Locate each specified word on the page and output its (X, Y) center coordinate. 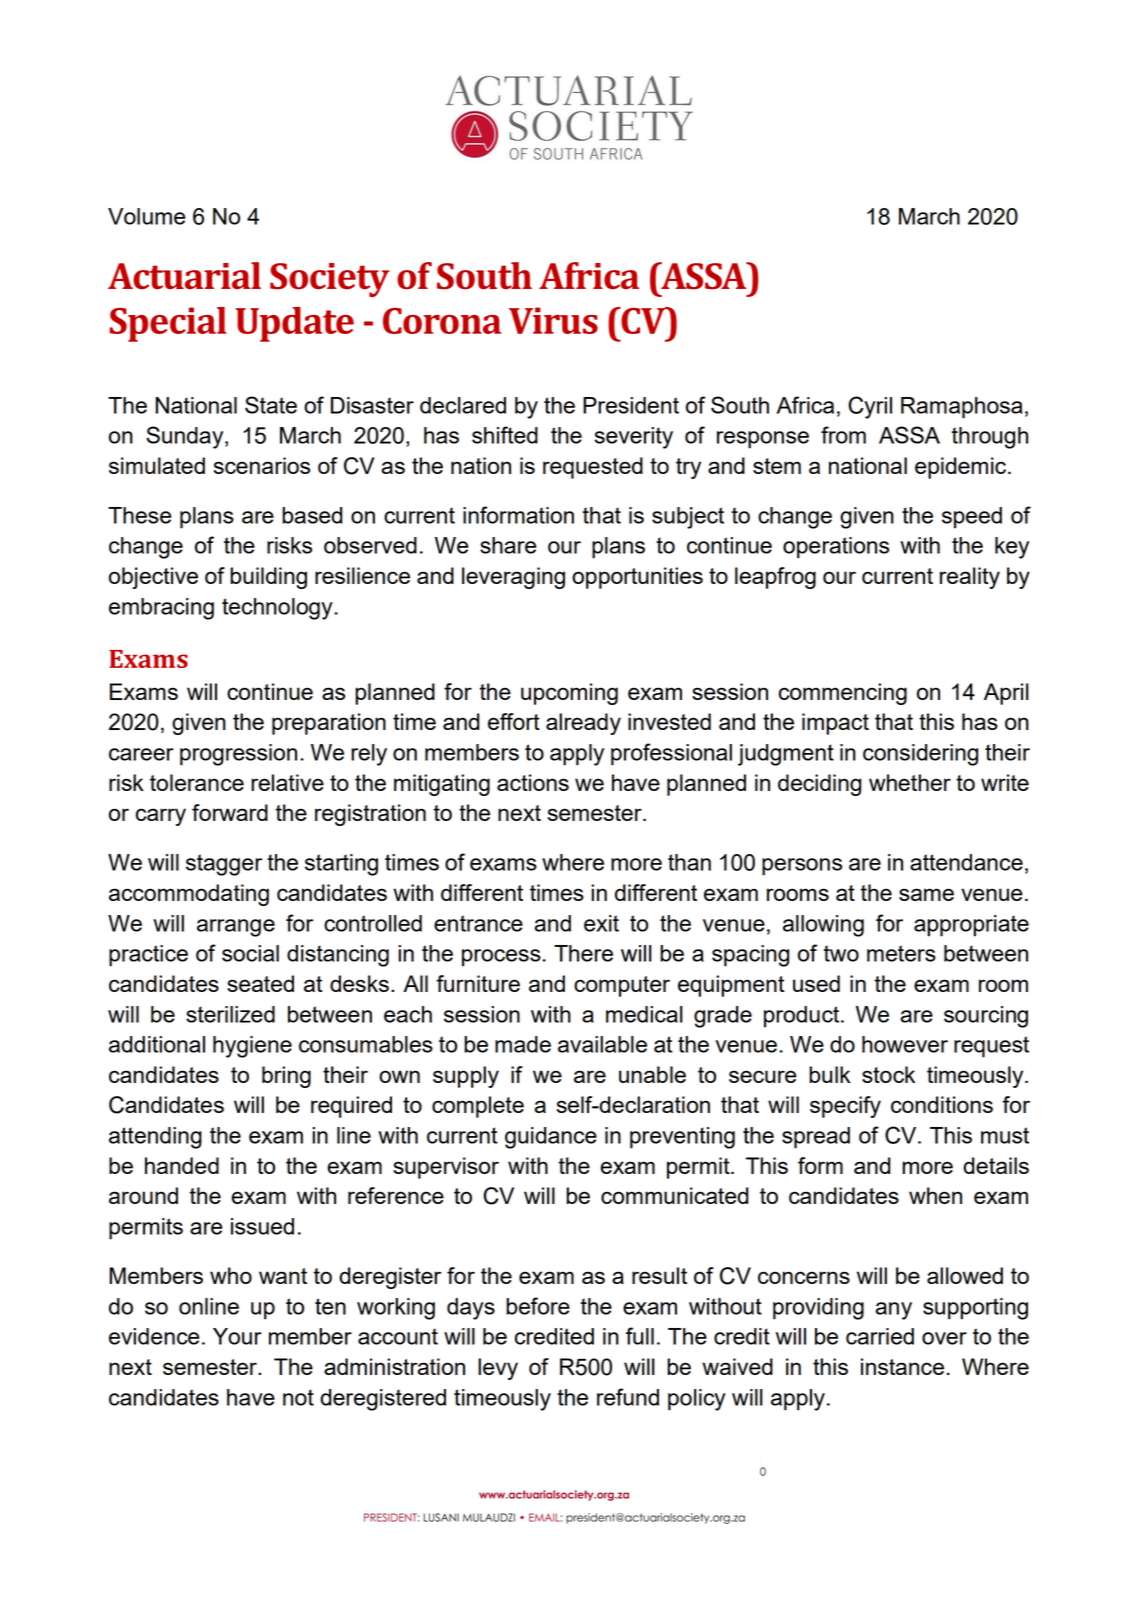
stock (888, 1074)
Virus (553, 320)
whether (910, 782)
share (508, 545)
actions (533, 782)
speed (972, 518)
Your (237, 1336)
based (312, 515)
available (602, 1044)
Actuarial (184, 276)
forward (230, 812)
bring (286, 1077)
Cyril (870, 407)
